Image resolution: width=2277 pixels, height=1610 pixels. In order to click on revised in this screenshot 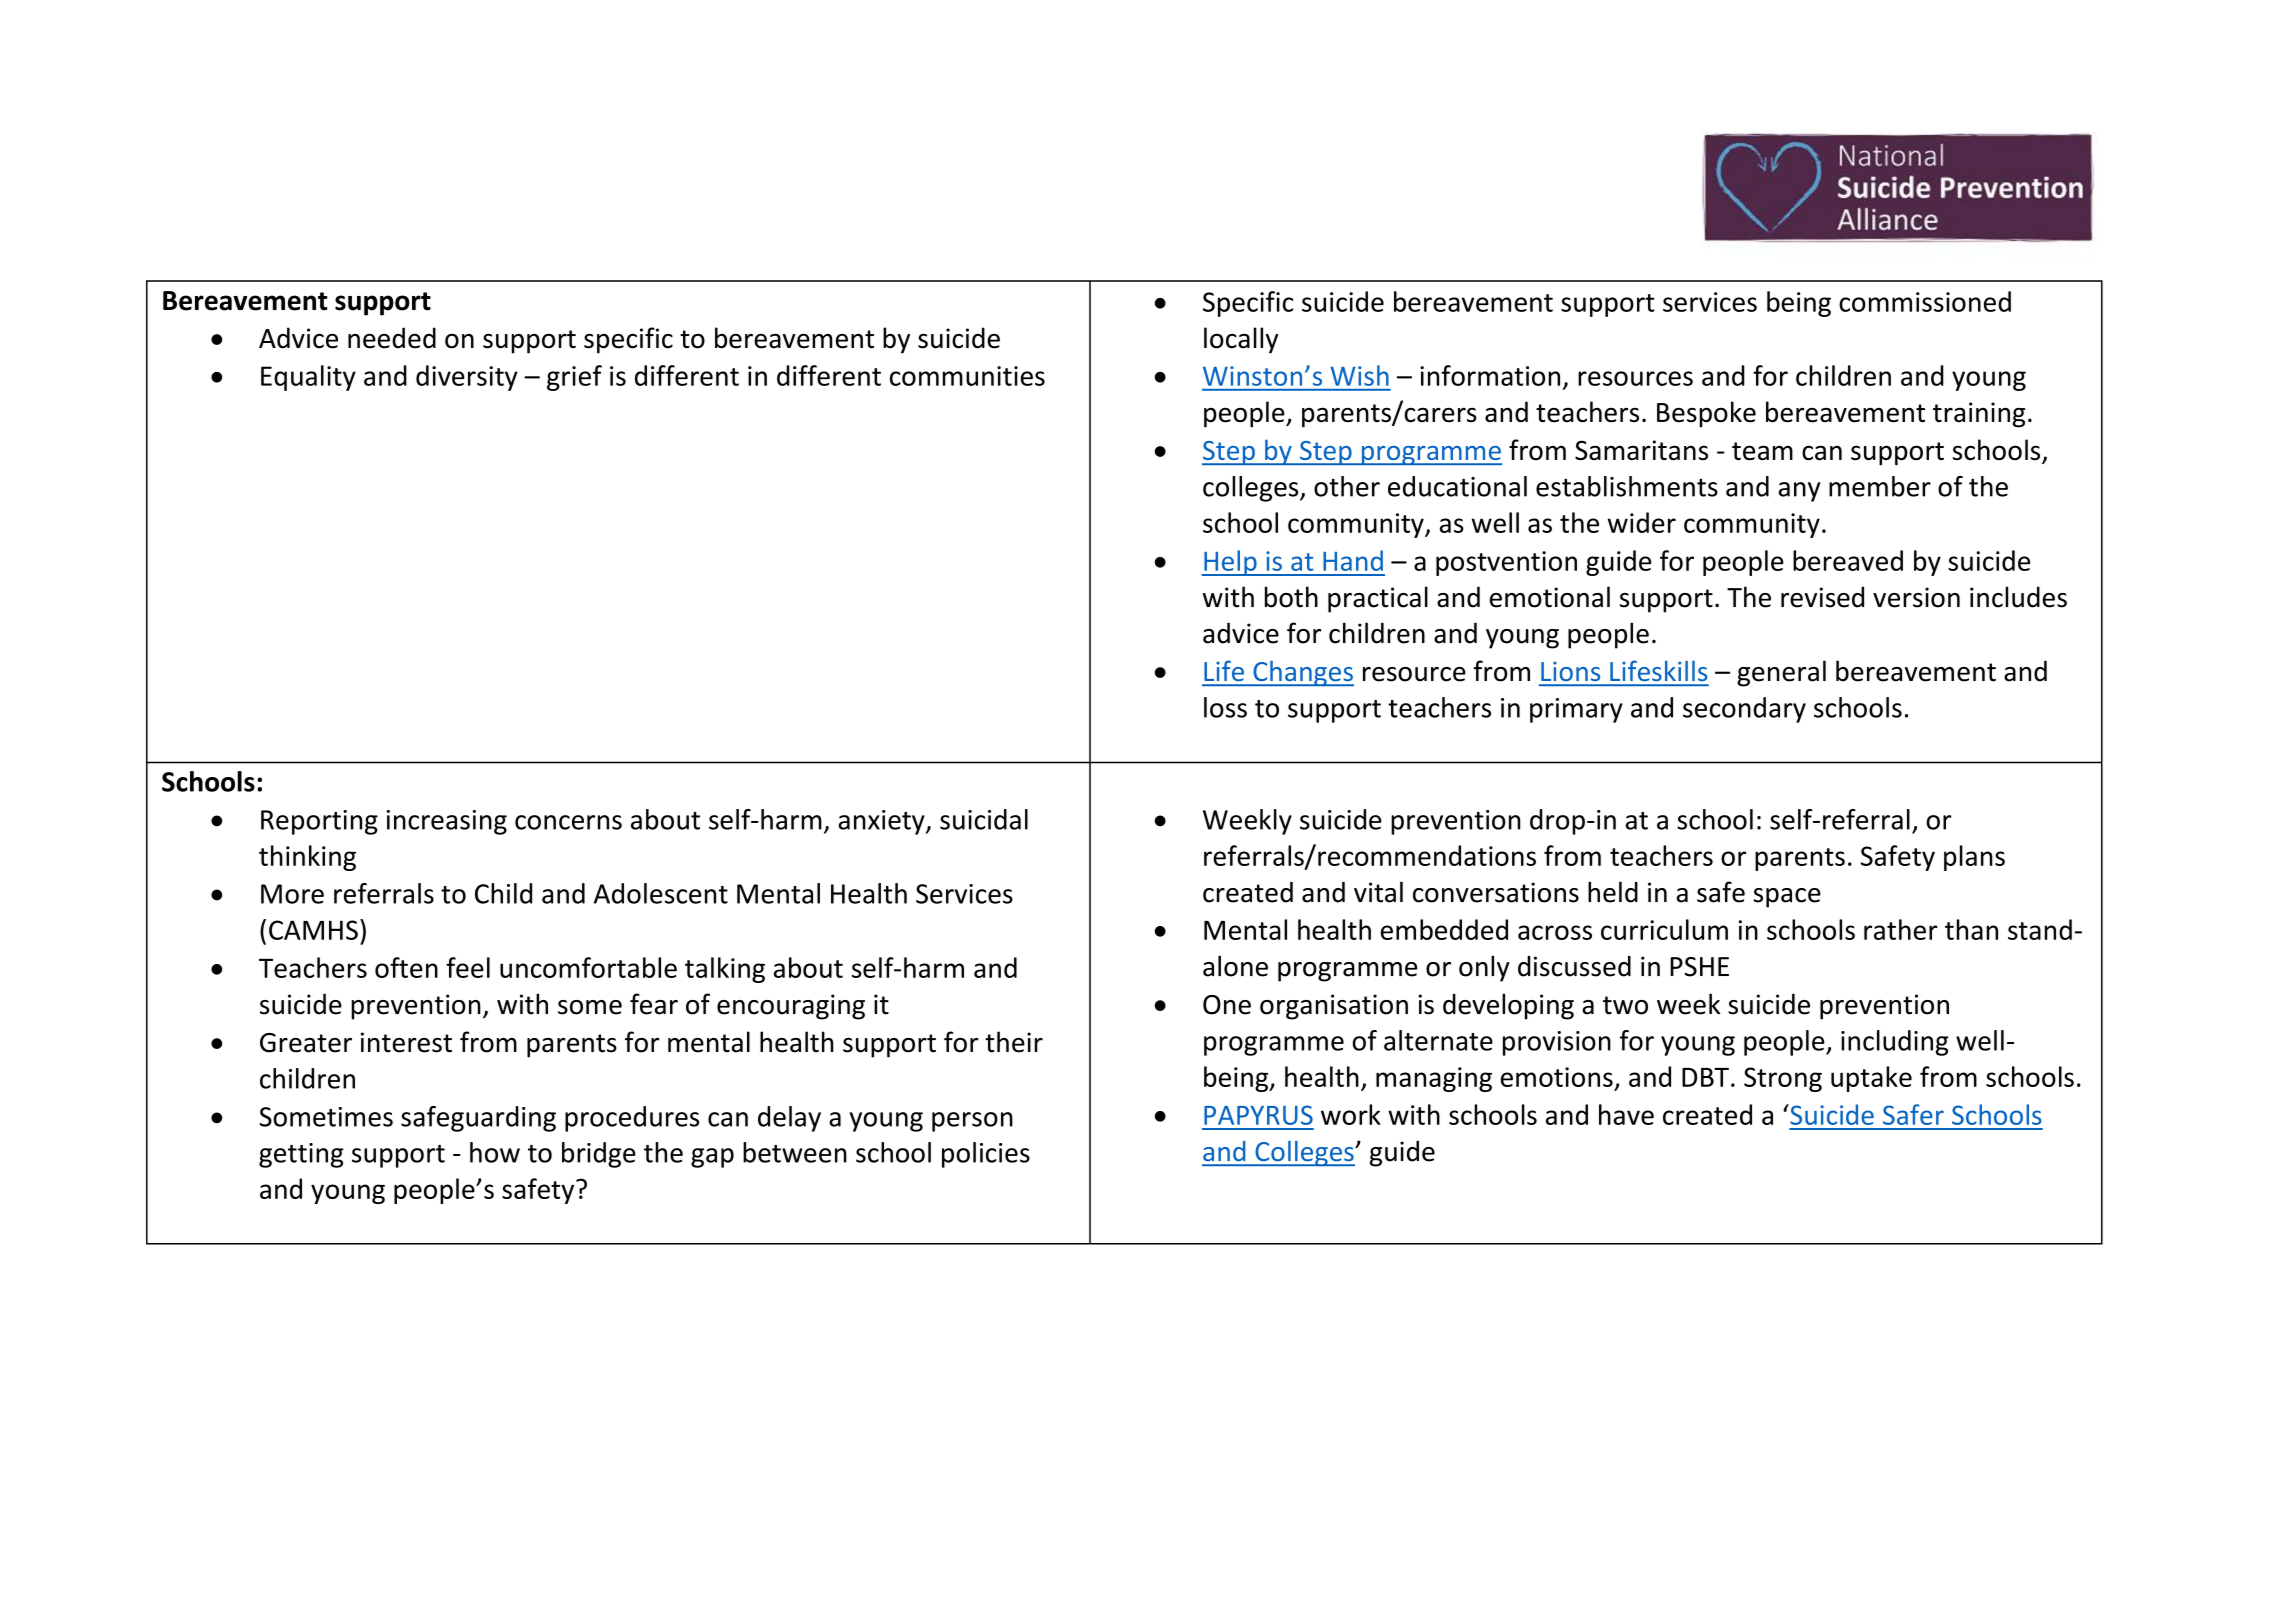, I will do `click(1822, 597)`.
